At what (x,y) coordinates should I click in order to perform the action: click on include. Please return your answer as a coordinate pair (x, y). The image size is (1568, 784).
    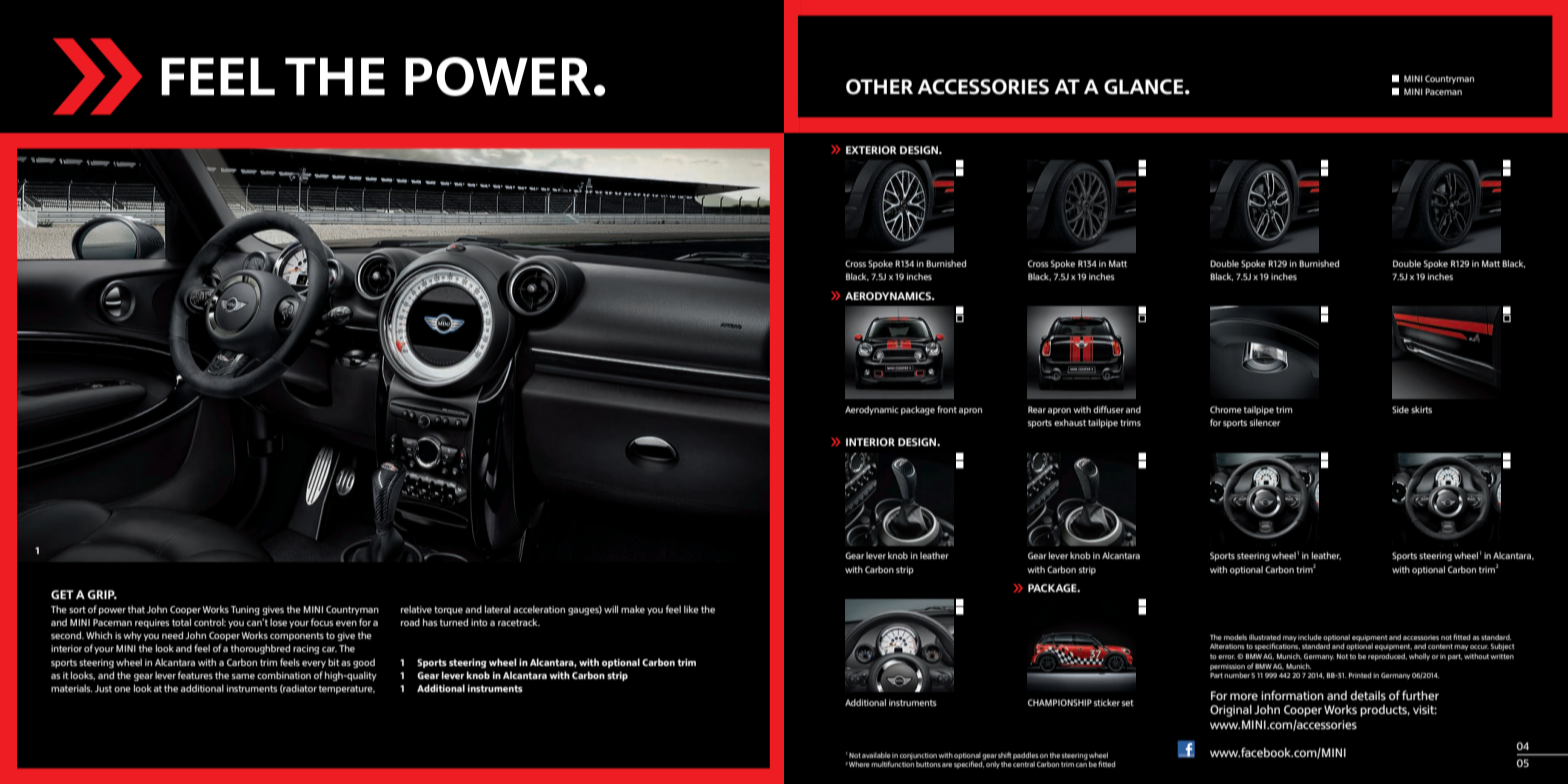
    Looking at the image, I should click on (1310, 637).
